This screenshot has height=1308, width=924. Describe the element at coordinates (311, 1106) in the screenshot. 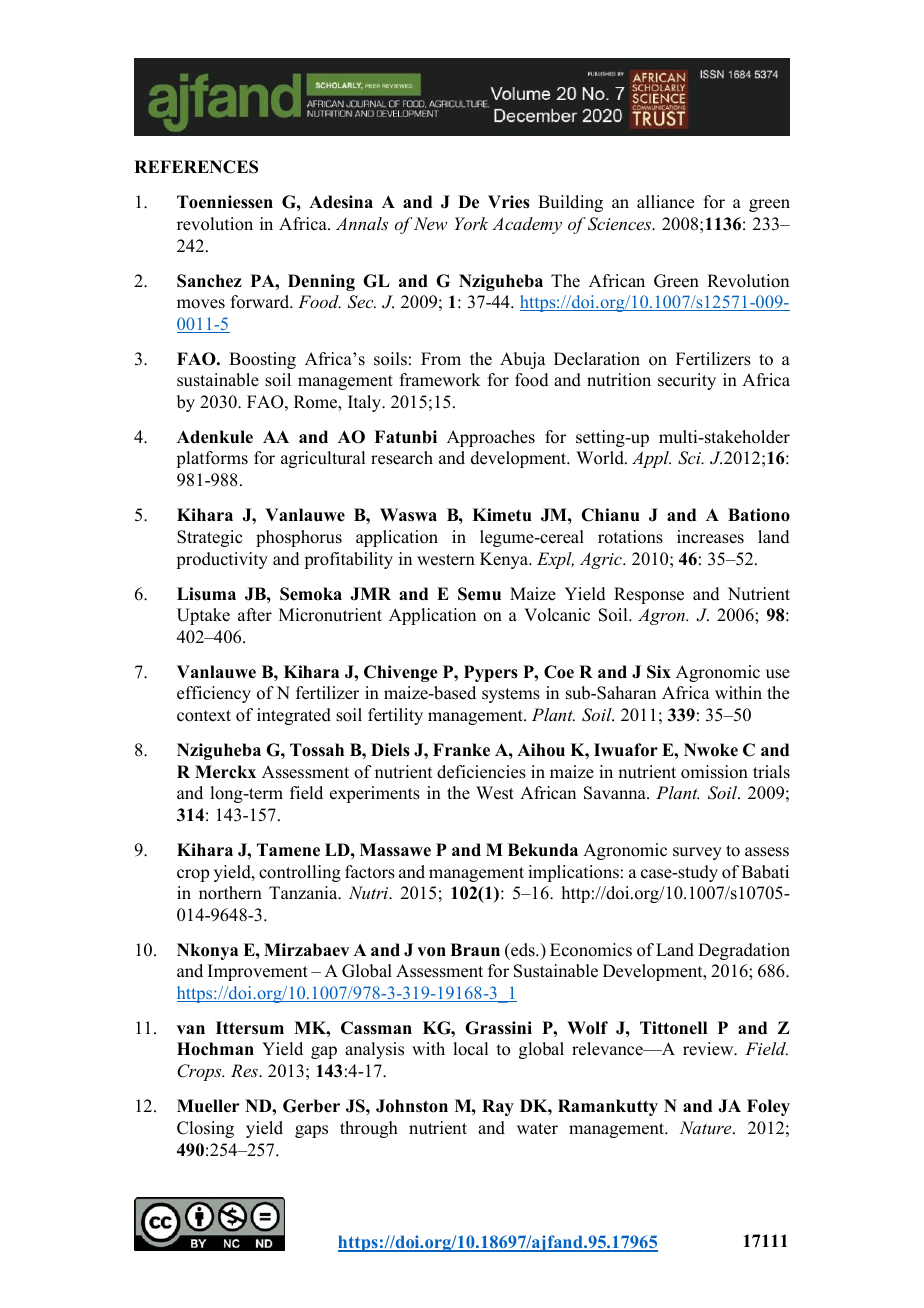

I see `Gerber` at that location.
